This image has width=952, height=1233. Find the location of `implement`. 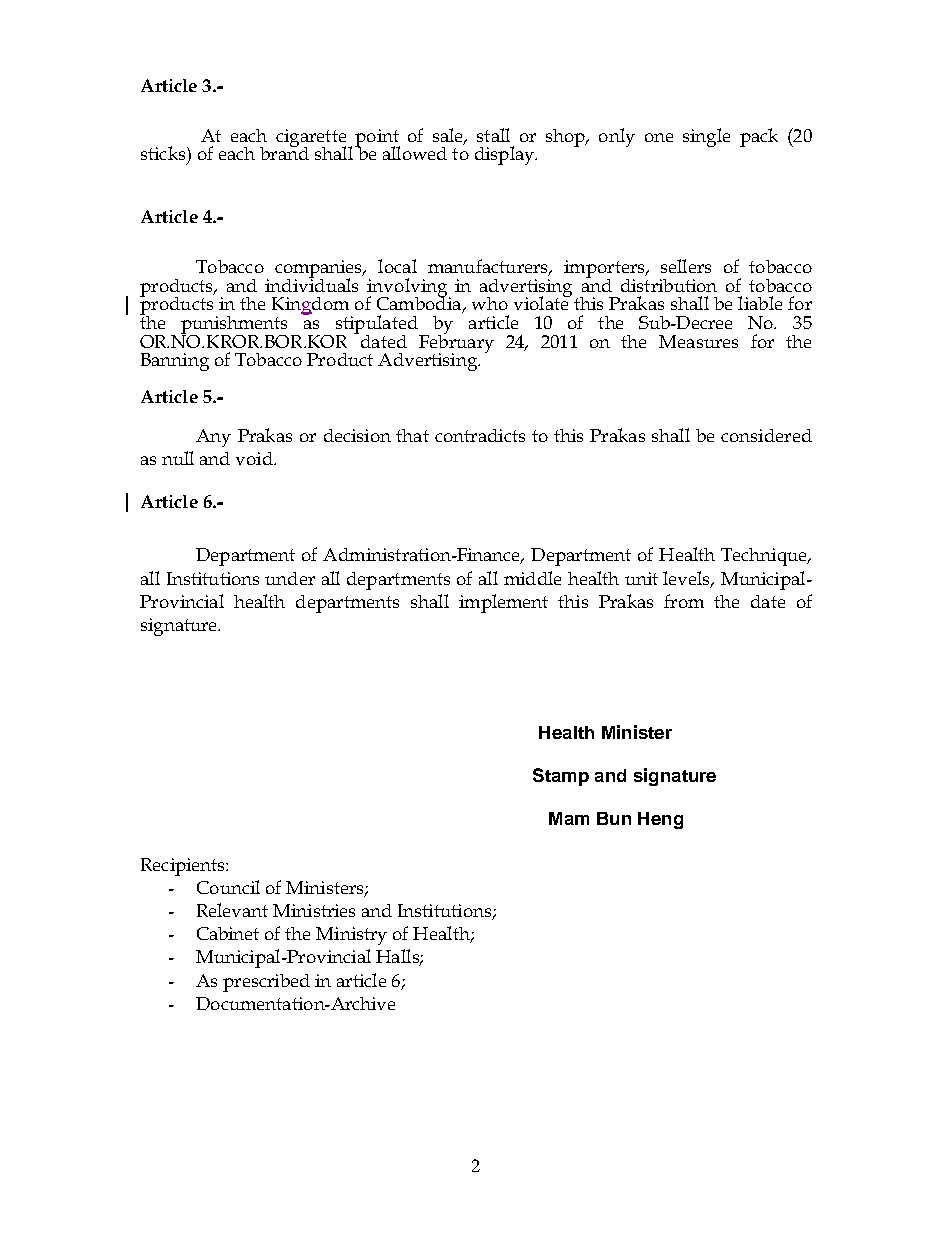

implement is located at coordinates (503, 603).
